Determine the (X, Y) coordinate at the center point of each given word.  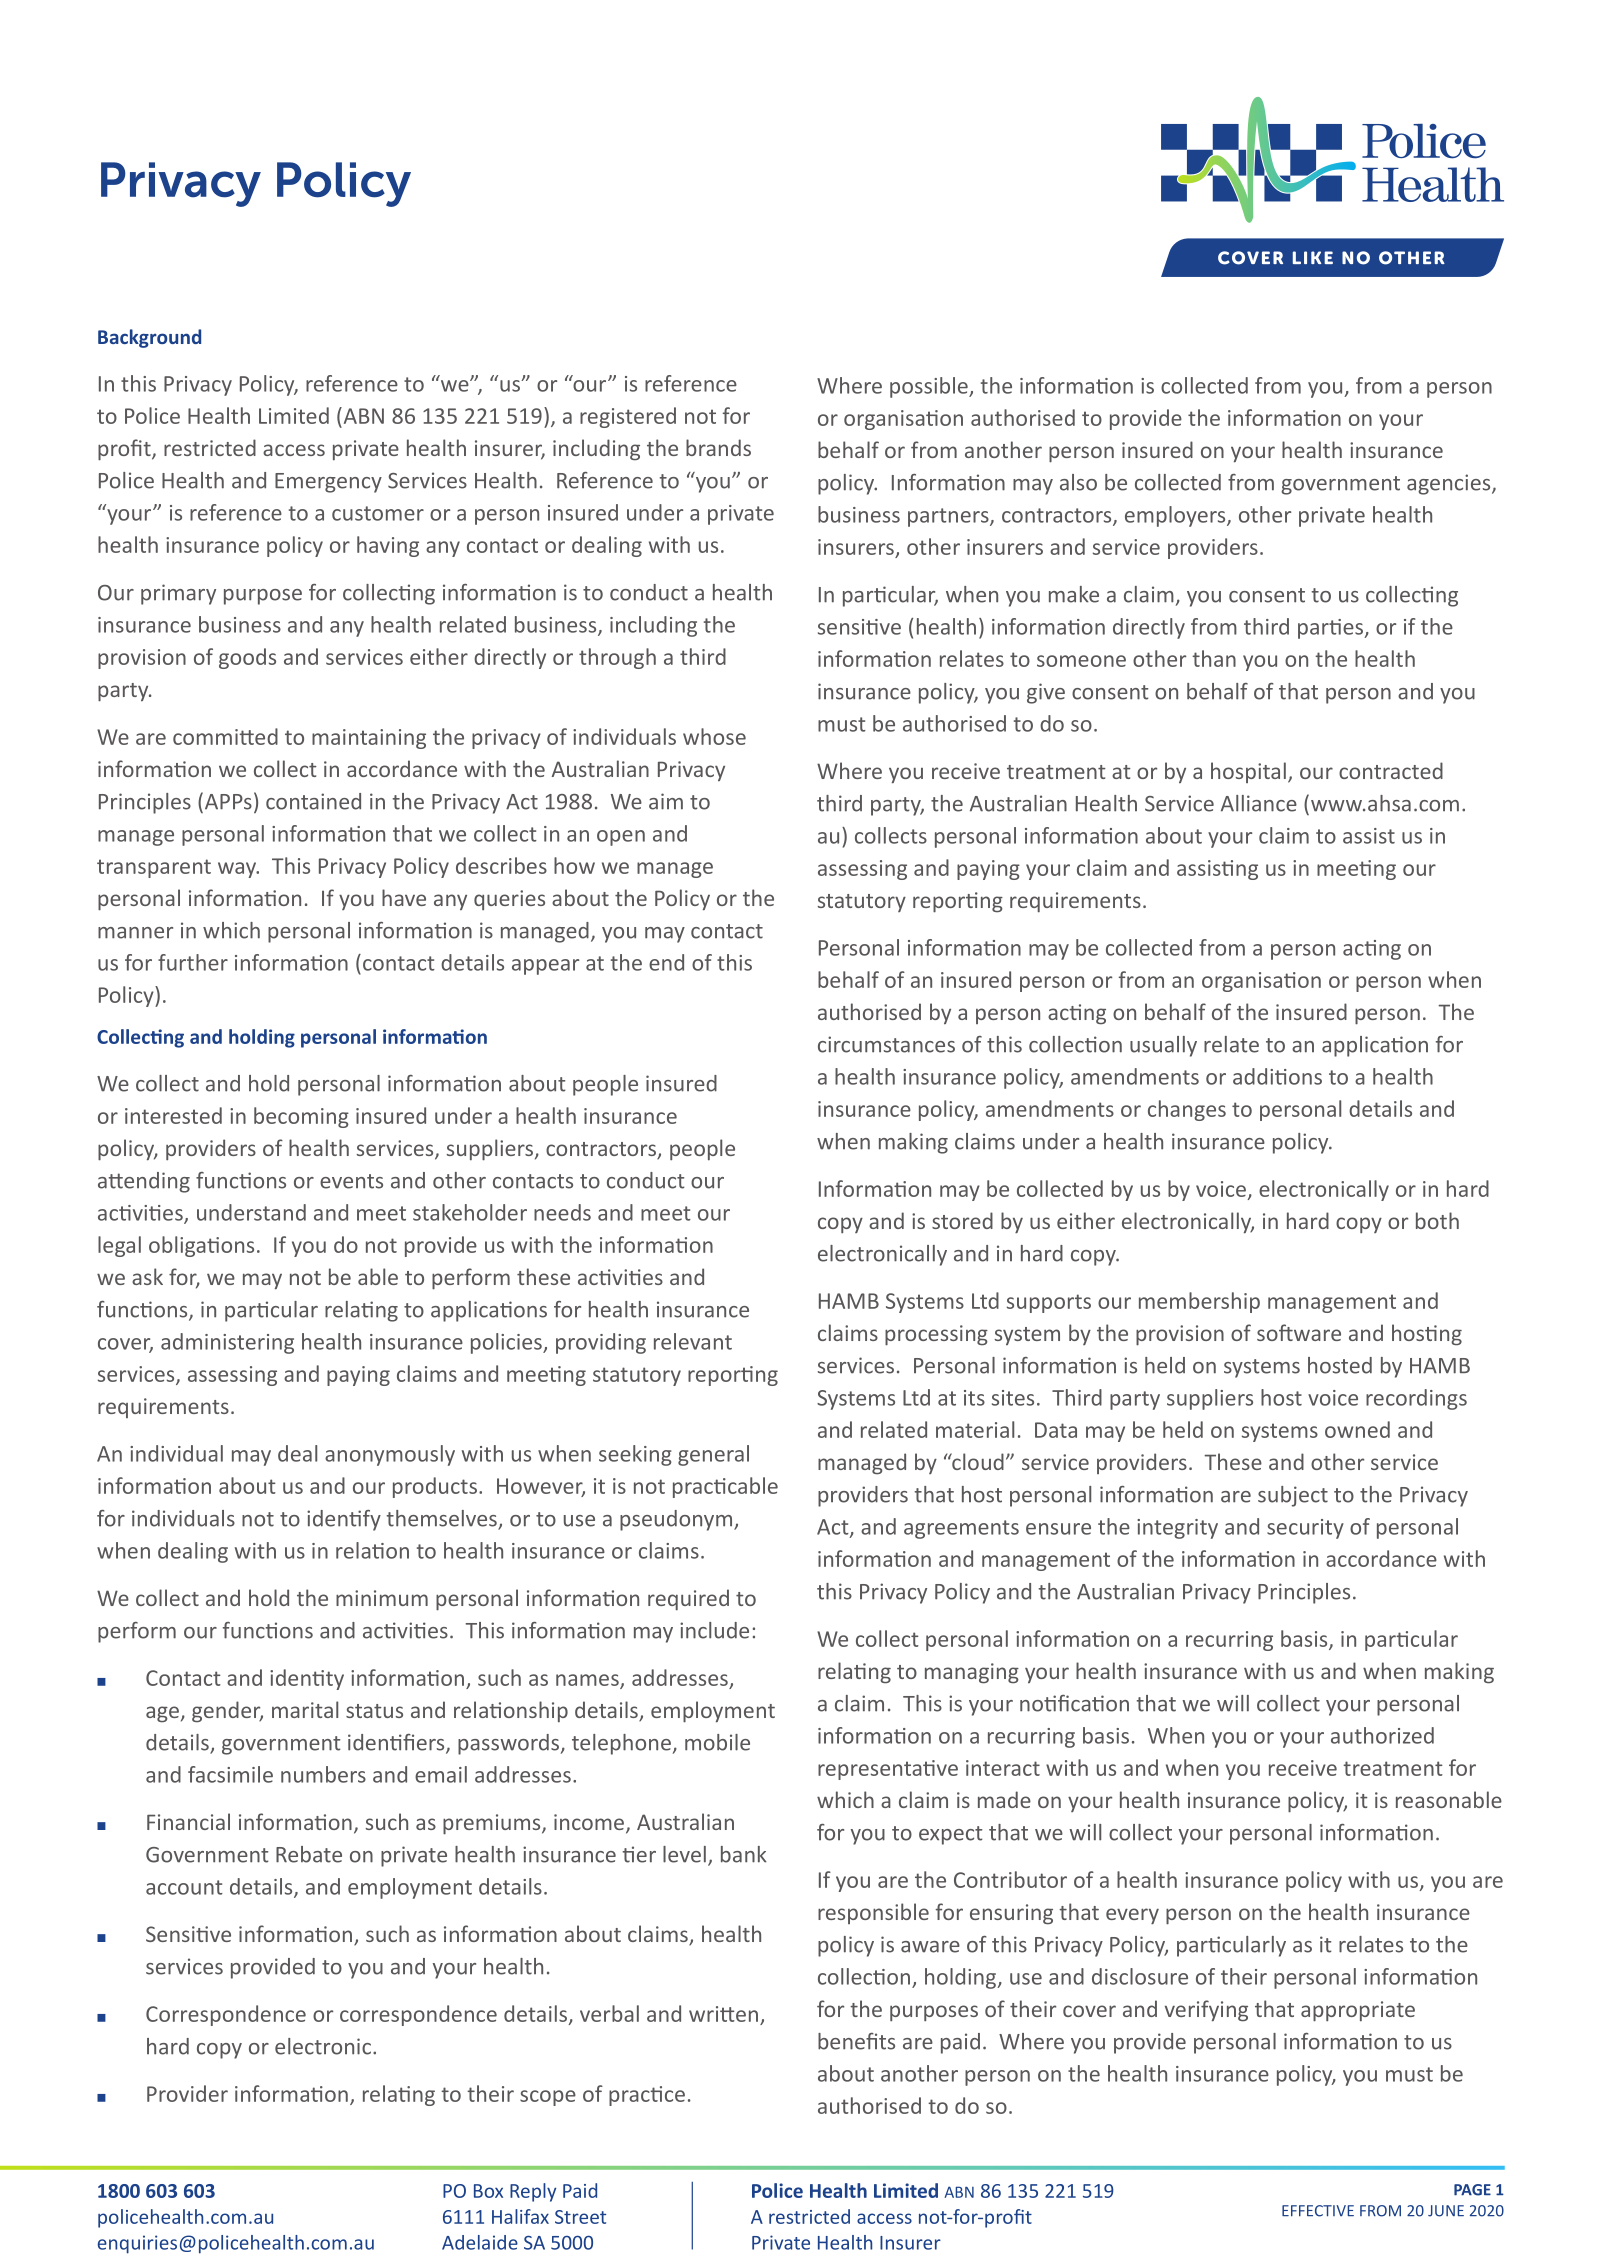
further (193, 962)
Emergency (328, 483)
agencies (1450, 484)
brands (718, 447)
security (1305, 1529)
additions (1277, 1076)
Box (488, 2191)
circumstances (886, 1044)
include (714, 1630)
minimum (382, 1598)
